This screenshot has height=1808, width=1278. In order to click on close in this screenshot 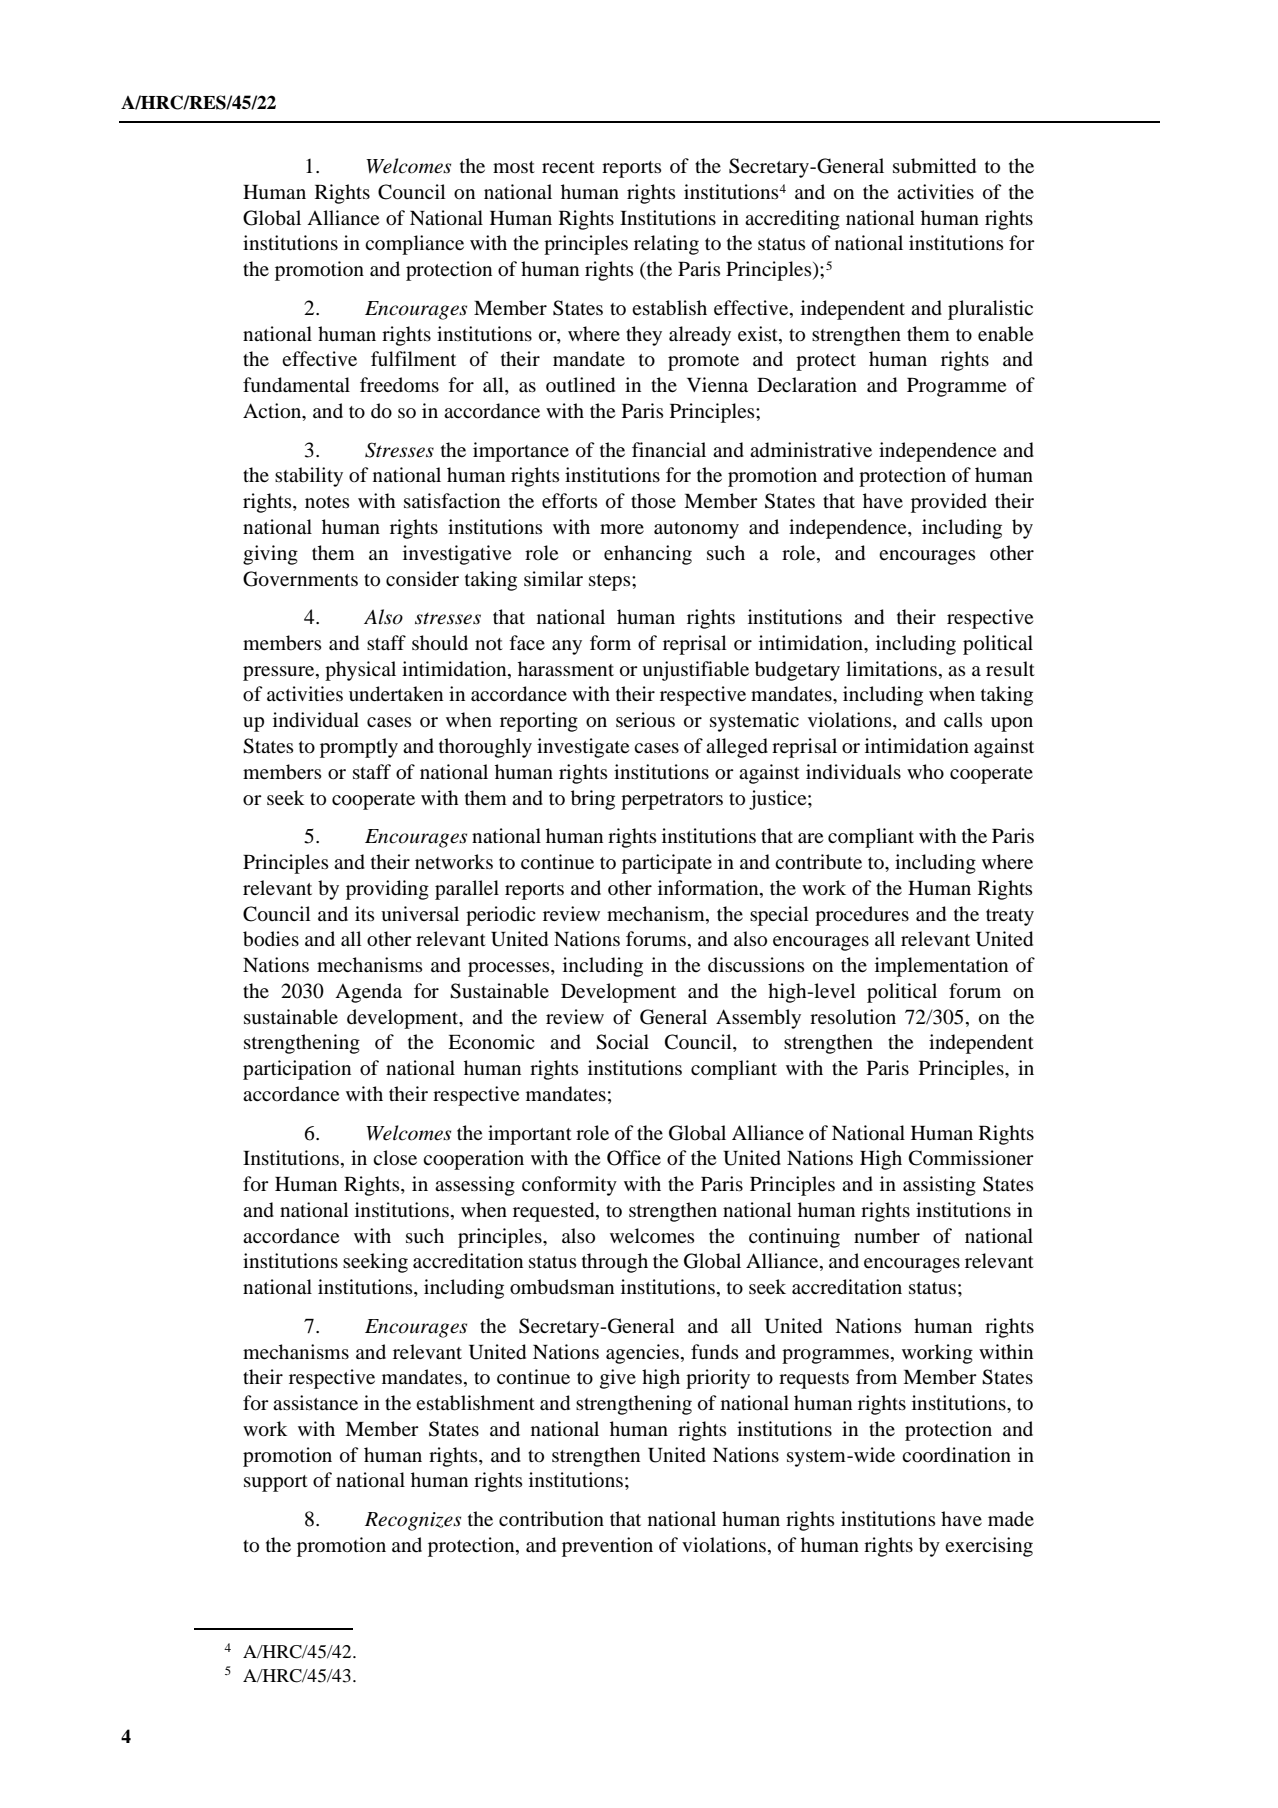, I will do `click(395, 1158)`.
